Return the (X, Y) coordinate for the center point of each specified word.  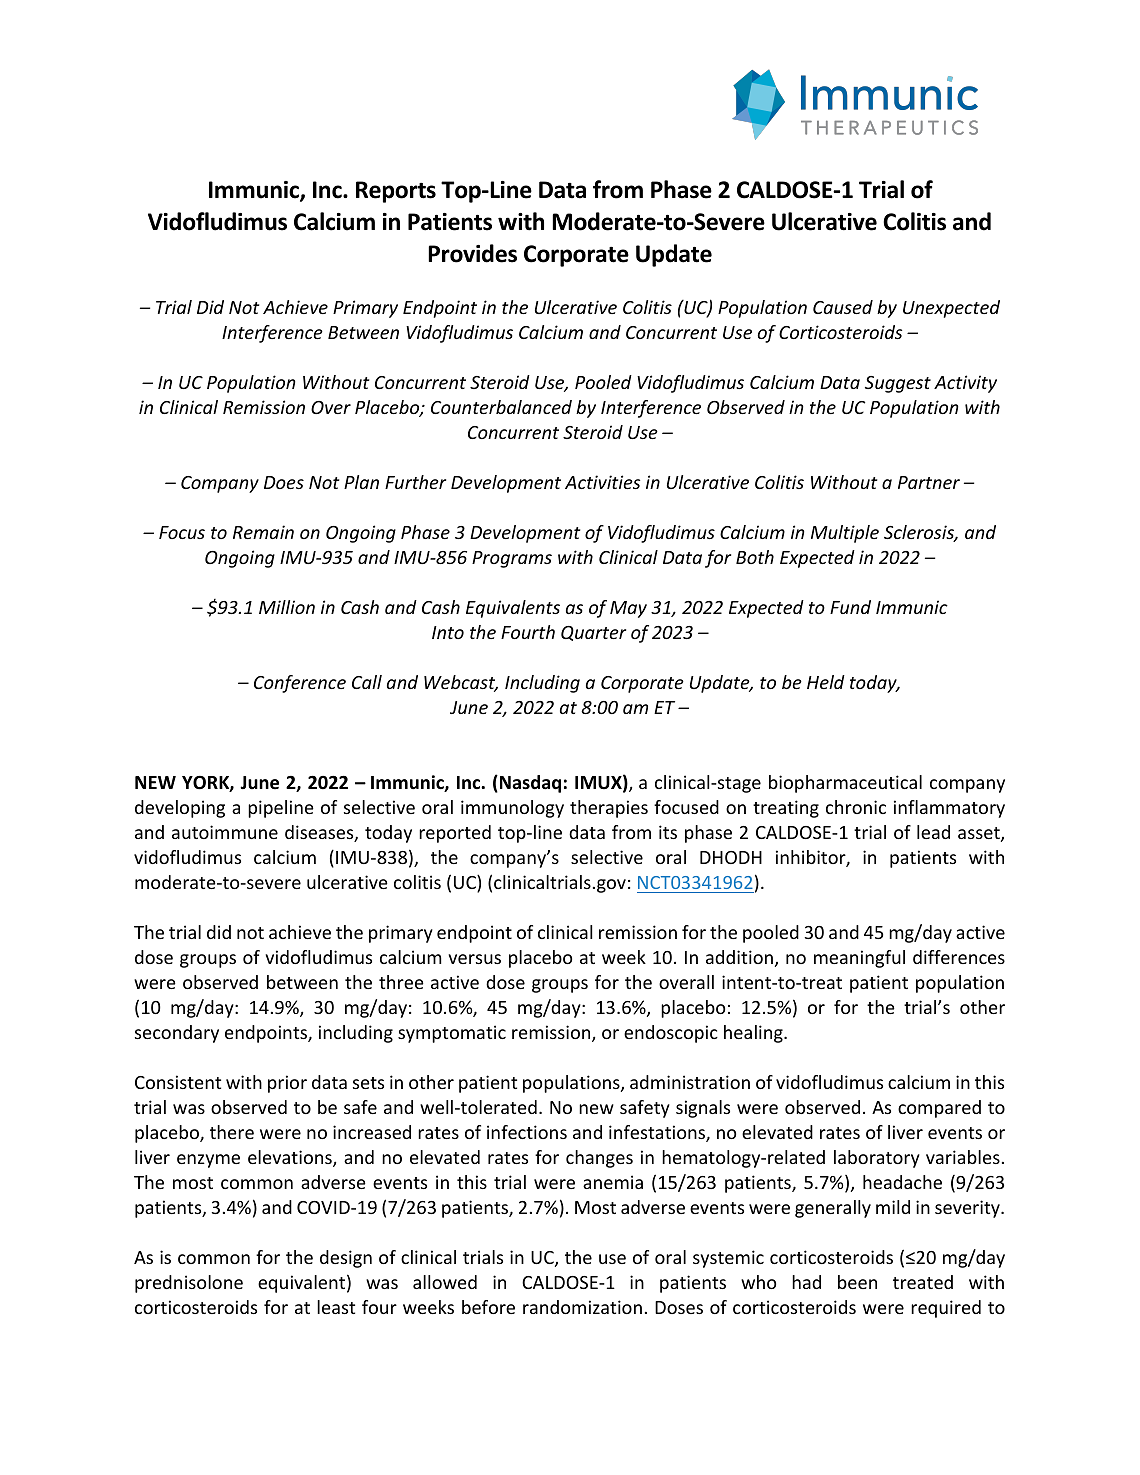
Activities (602, 482)
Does (284, 482)
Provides (472, 253)
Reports (396, 192)
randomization (582, 1307)
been (857, 1282)
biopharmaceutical (845, 784)
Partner (929, 482)
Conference (300, 684)
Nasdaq (529, 784)
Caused (843, 307)
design (346, 1259)
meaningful (859, 959)
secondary (177, 1034)
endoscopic (671, 1034)
